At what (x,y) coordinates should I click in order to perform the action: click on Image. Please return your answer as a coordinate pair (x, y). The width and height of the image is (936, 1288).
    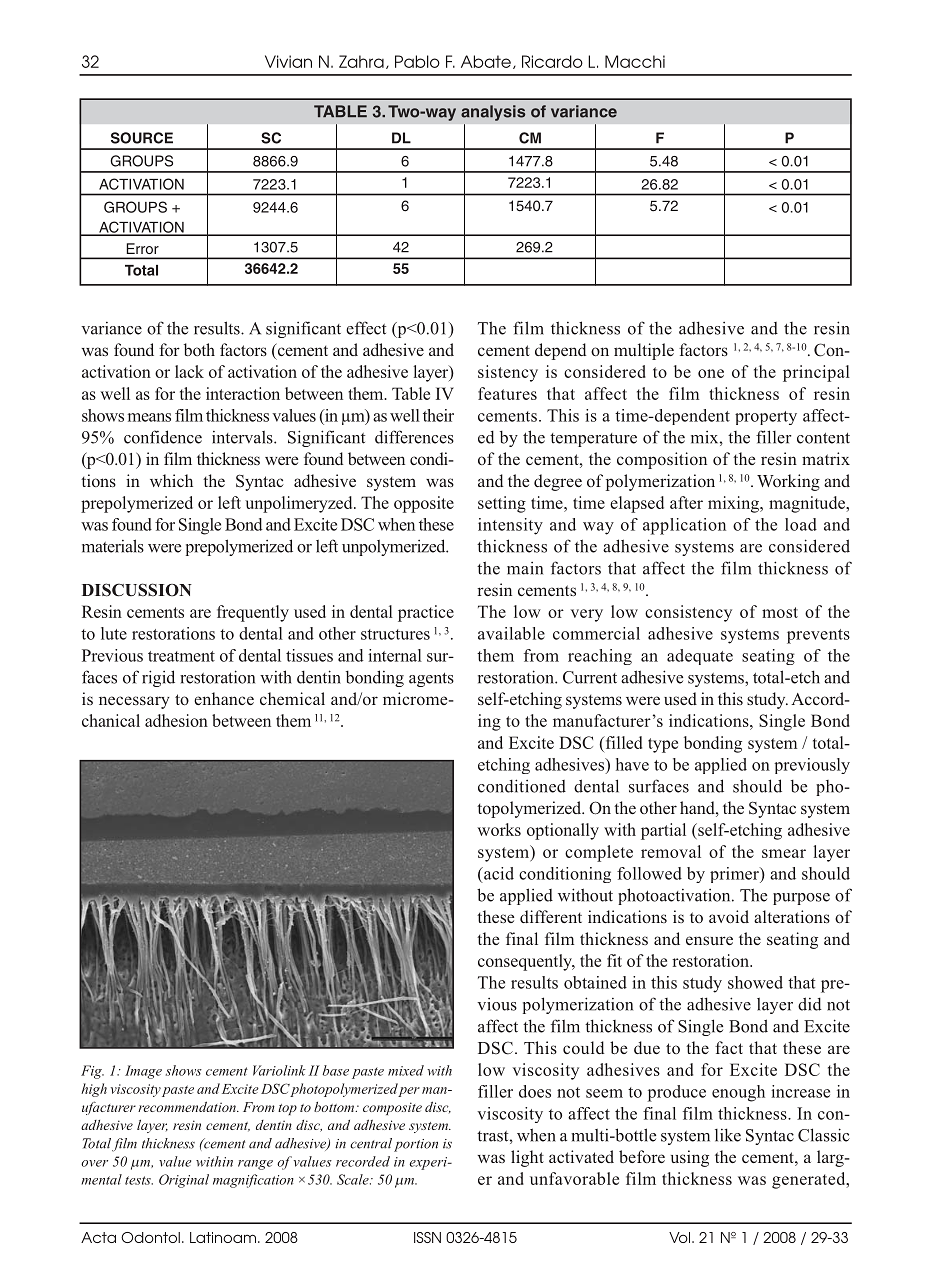
    Looking at the image, I should click on (143, 1072).
